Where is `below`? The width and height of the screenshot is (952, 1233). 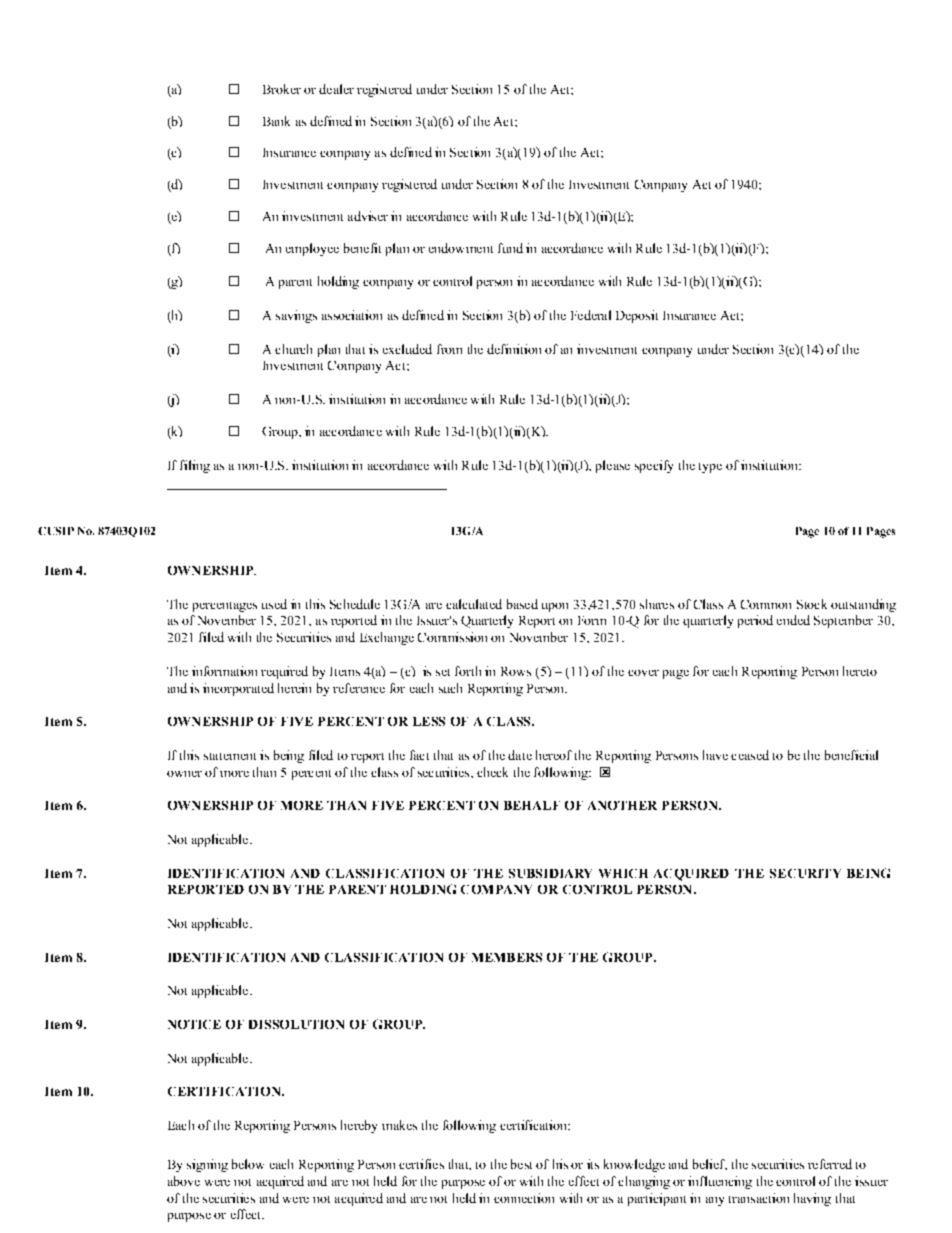
below is located at coordinates (248, 1164).
